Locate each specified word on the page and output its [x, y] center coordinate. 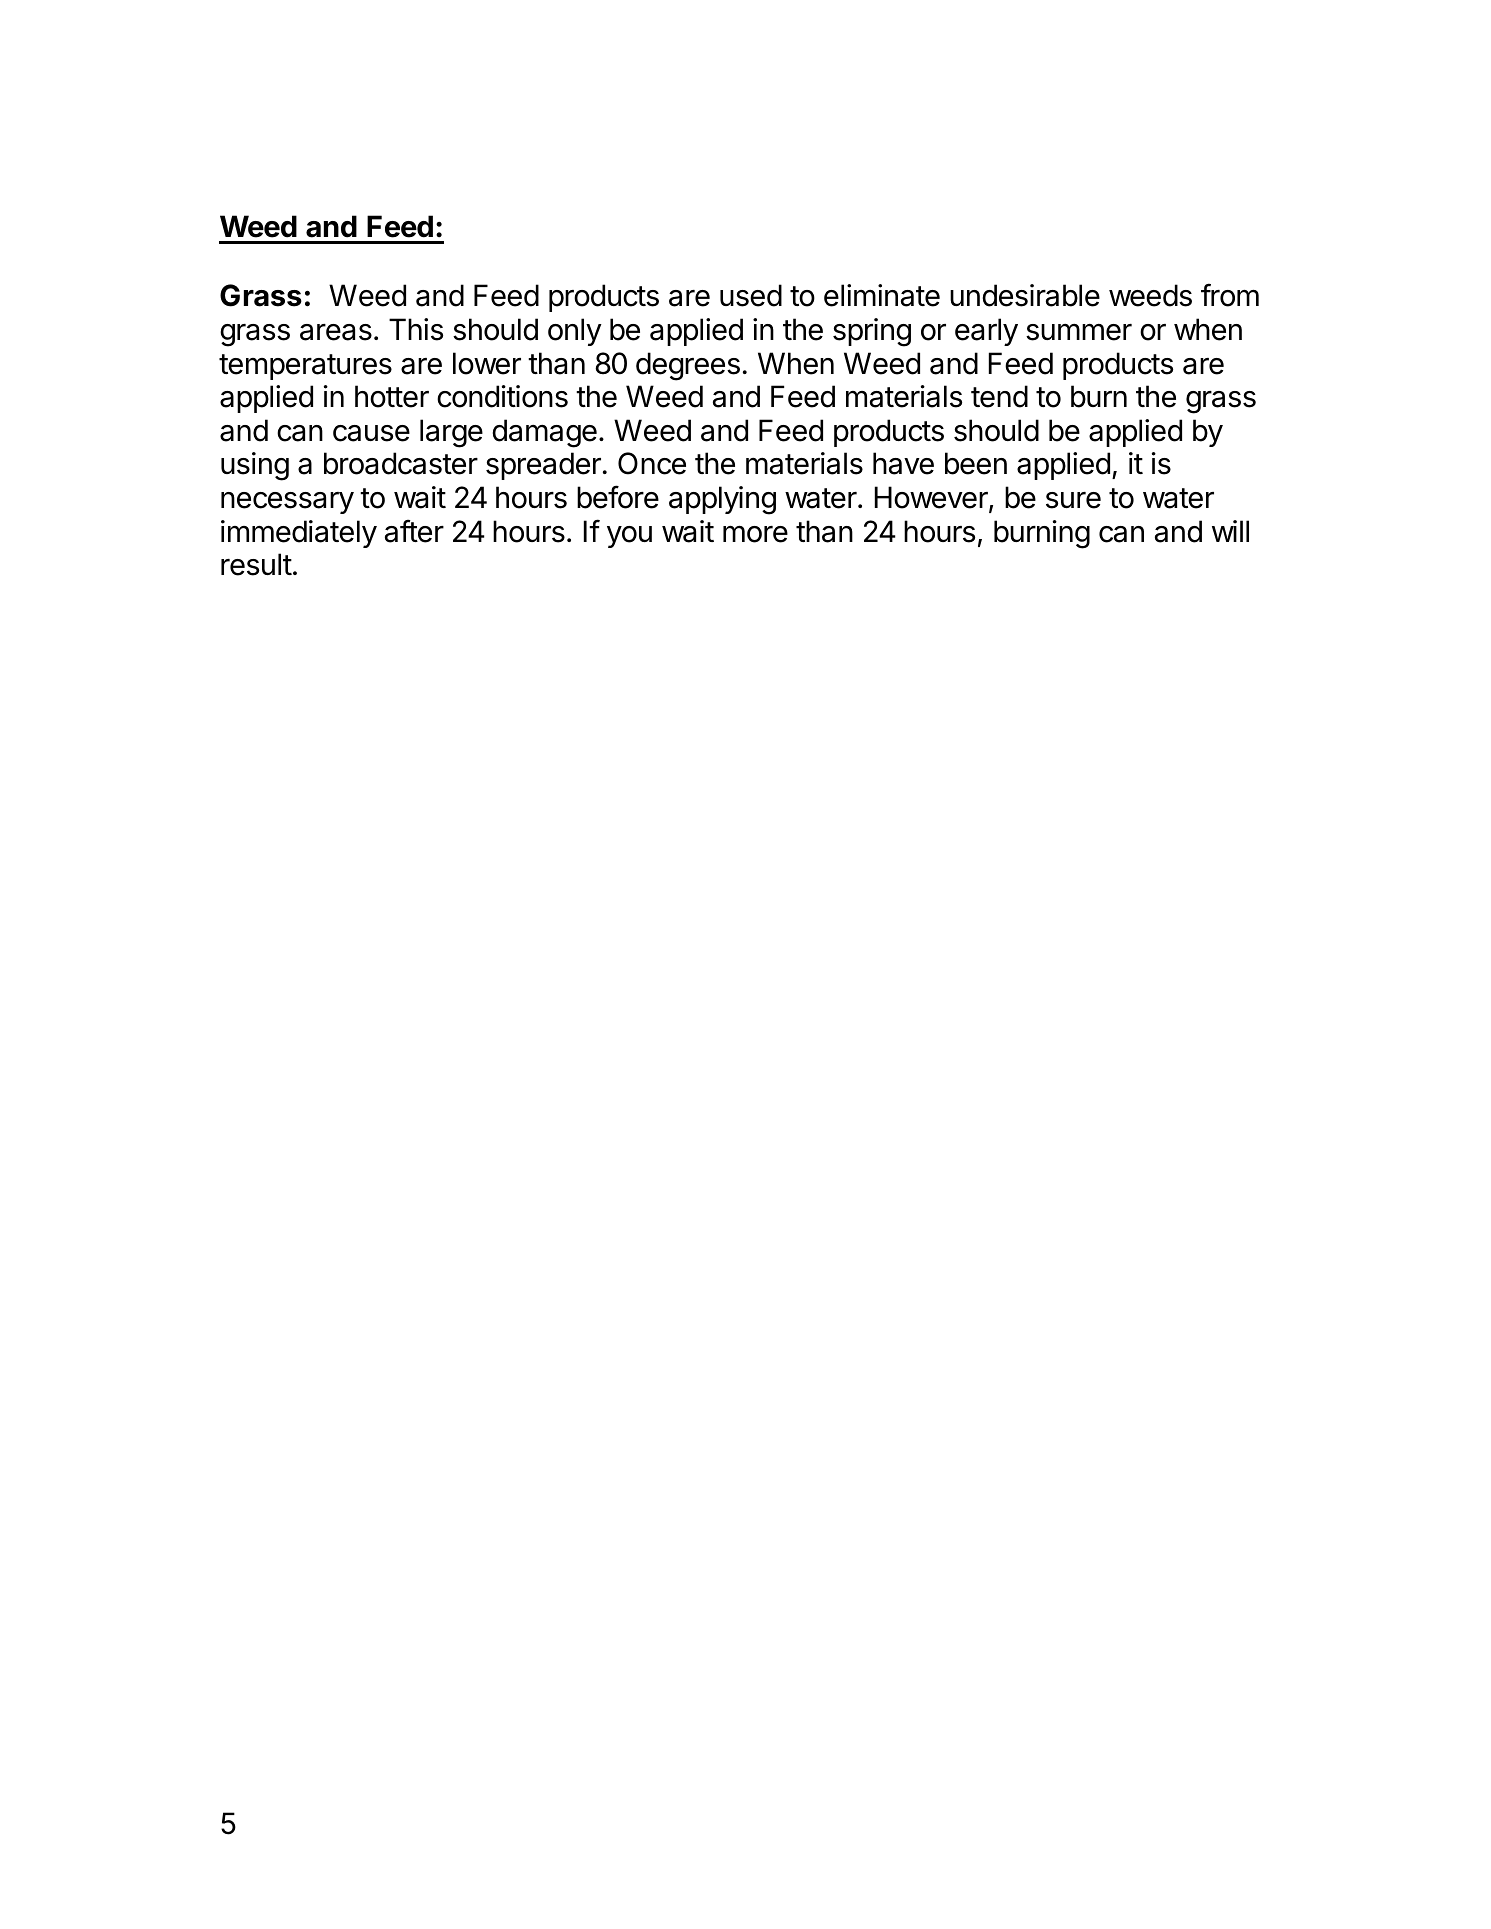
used [751, 295]
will [1230, 531]
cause [371, 433]
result [256, 564]
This [416, 329]
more [755, 534]
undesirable [1025, 295]
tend [999, 396]
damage [544, 433]
